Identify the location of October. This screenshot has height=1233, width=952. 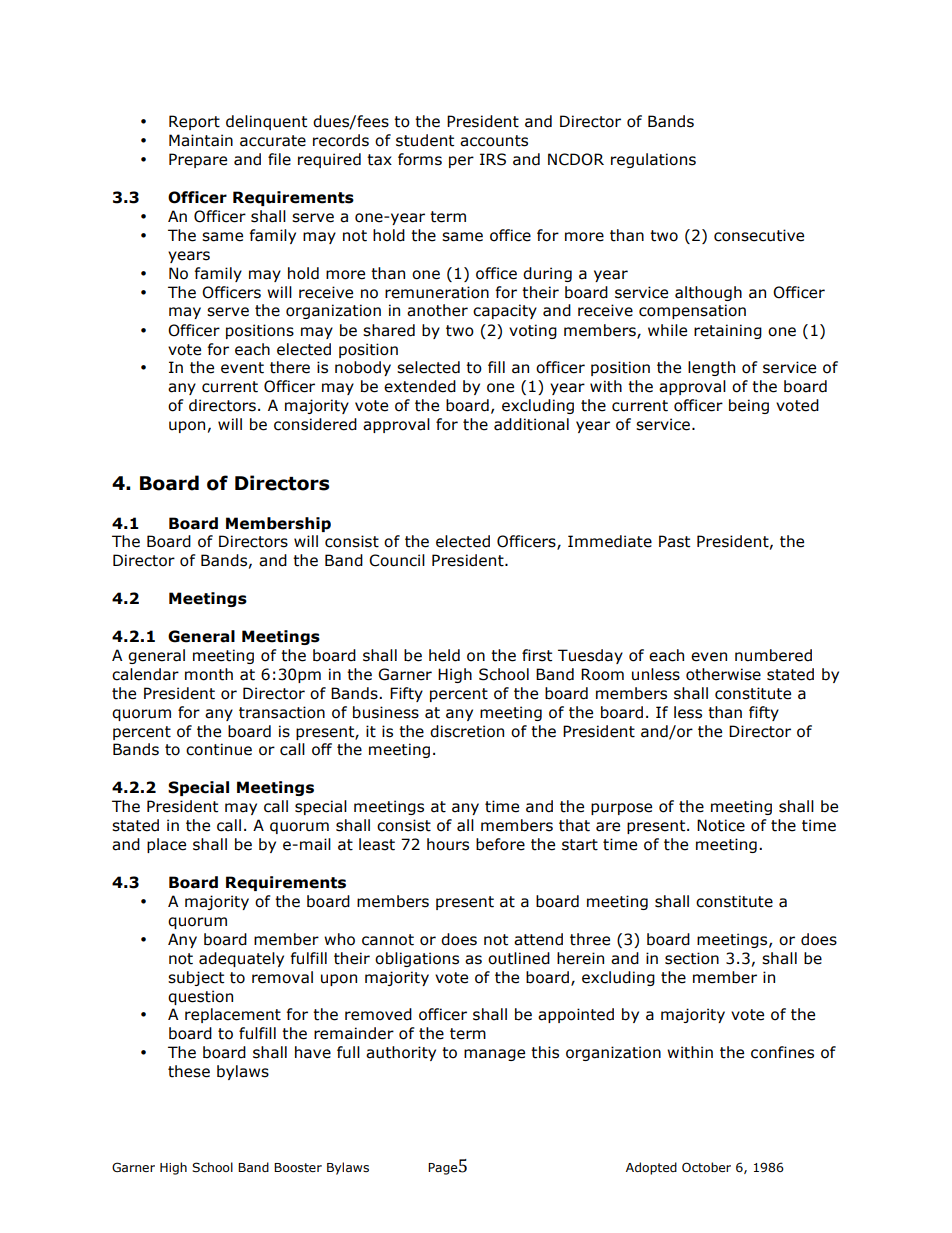
(706, 1167).
